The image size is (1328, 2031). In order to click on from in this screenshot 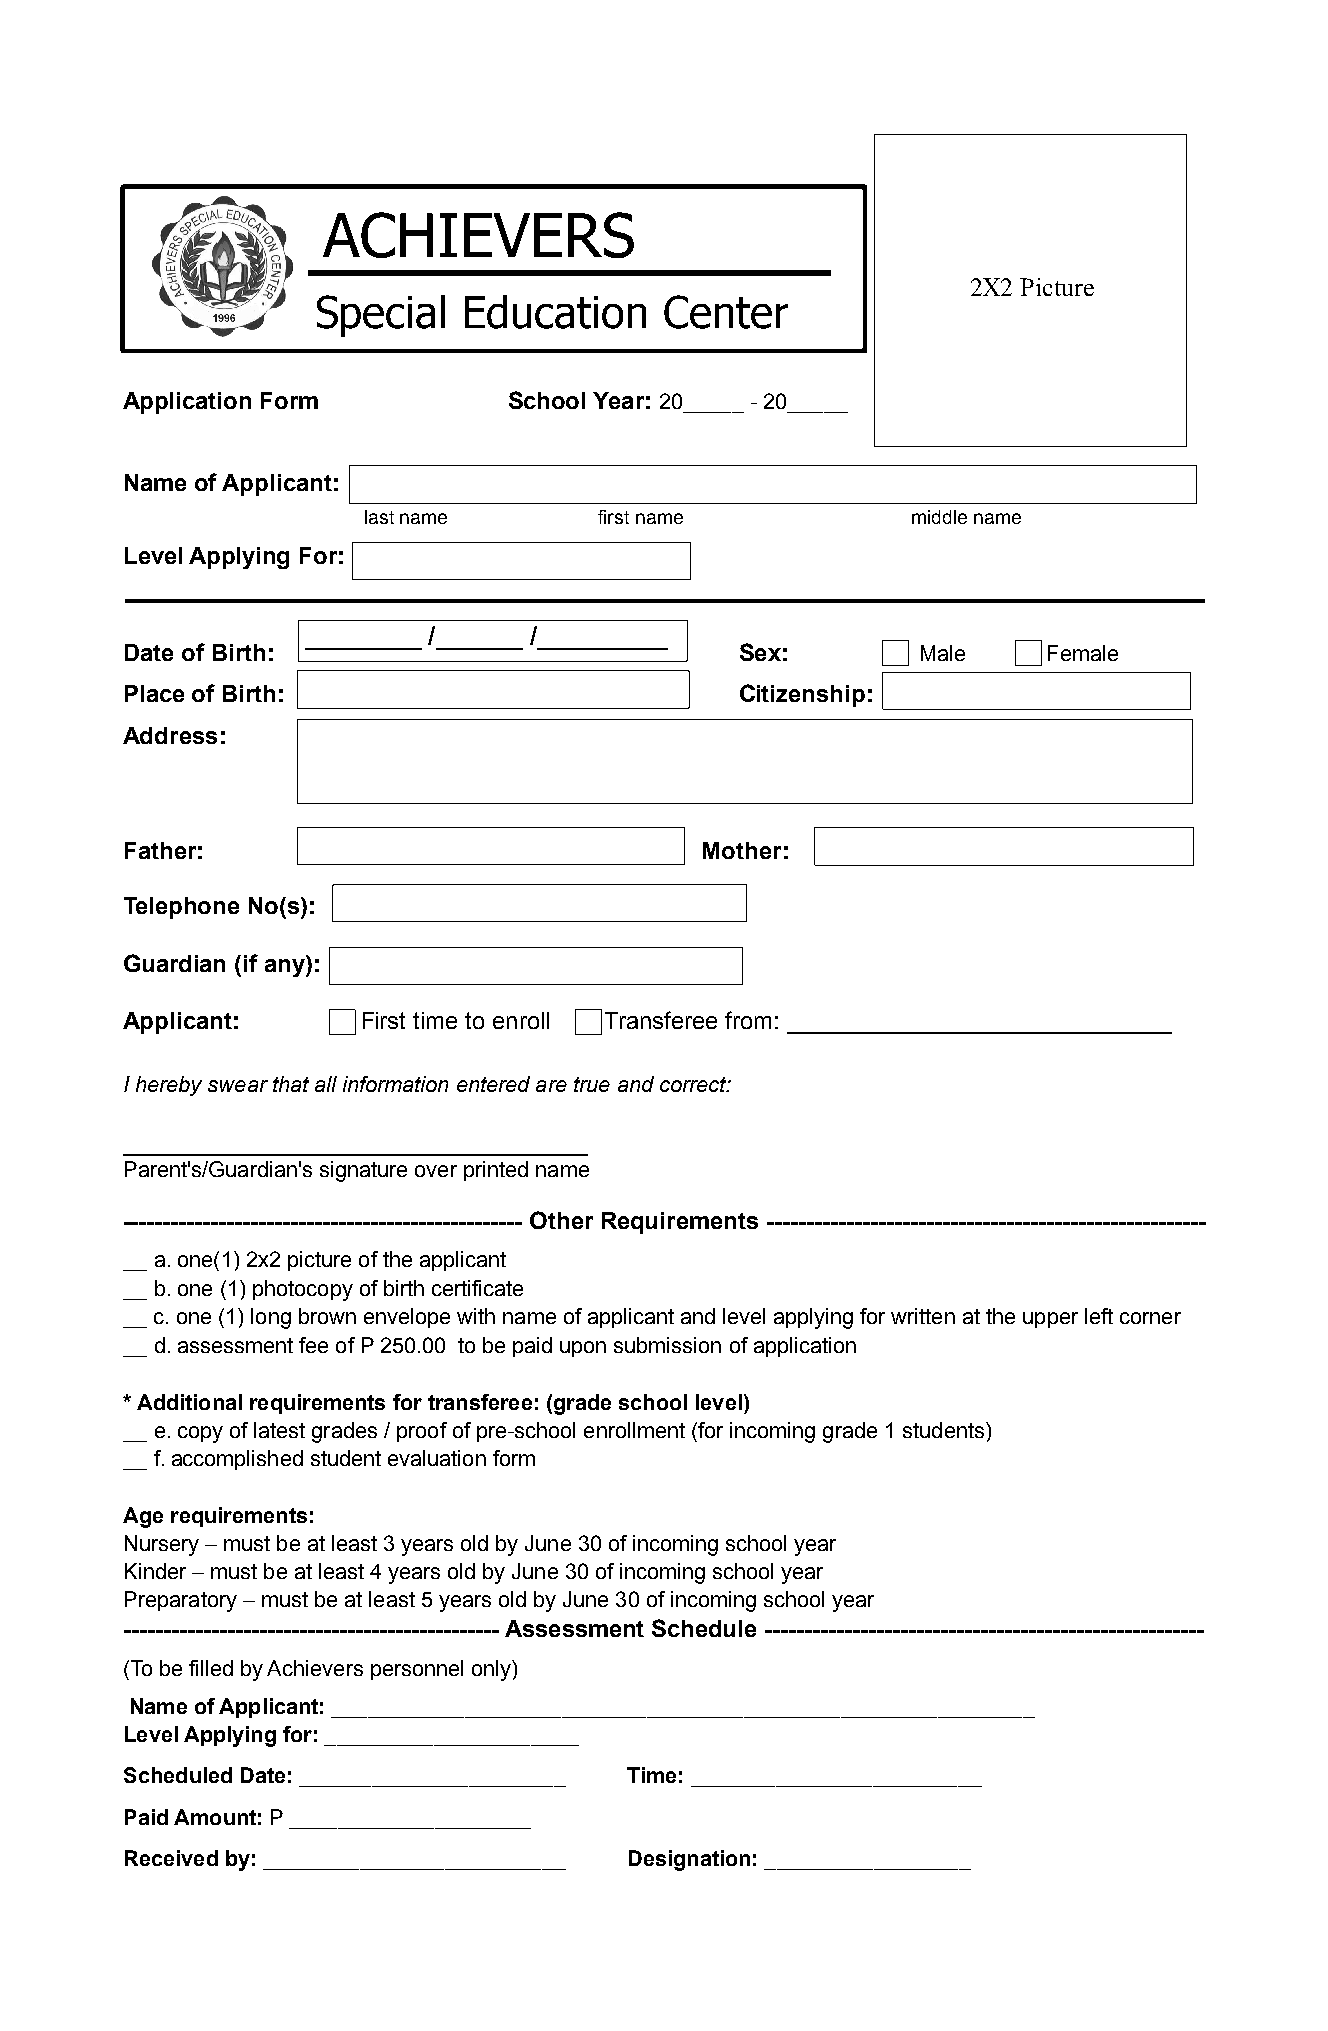, I will do `click(748, 1020)`.
